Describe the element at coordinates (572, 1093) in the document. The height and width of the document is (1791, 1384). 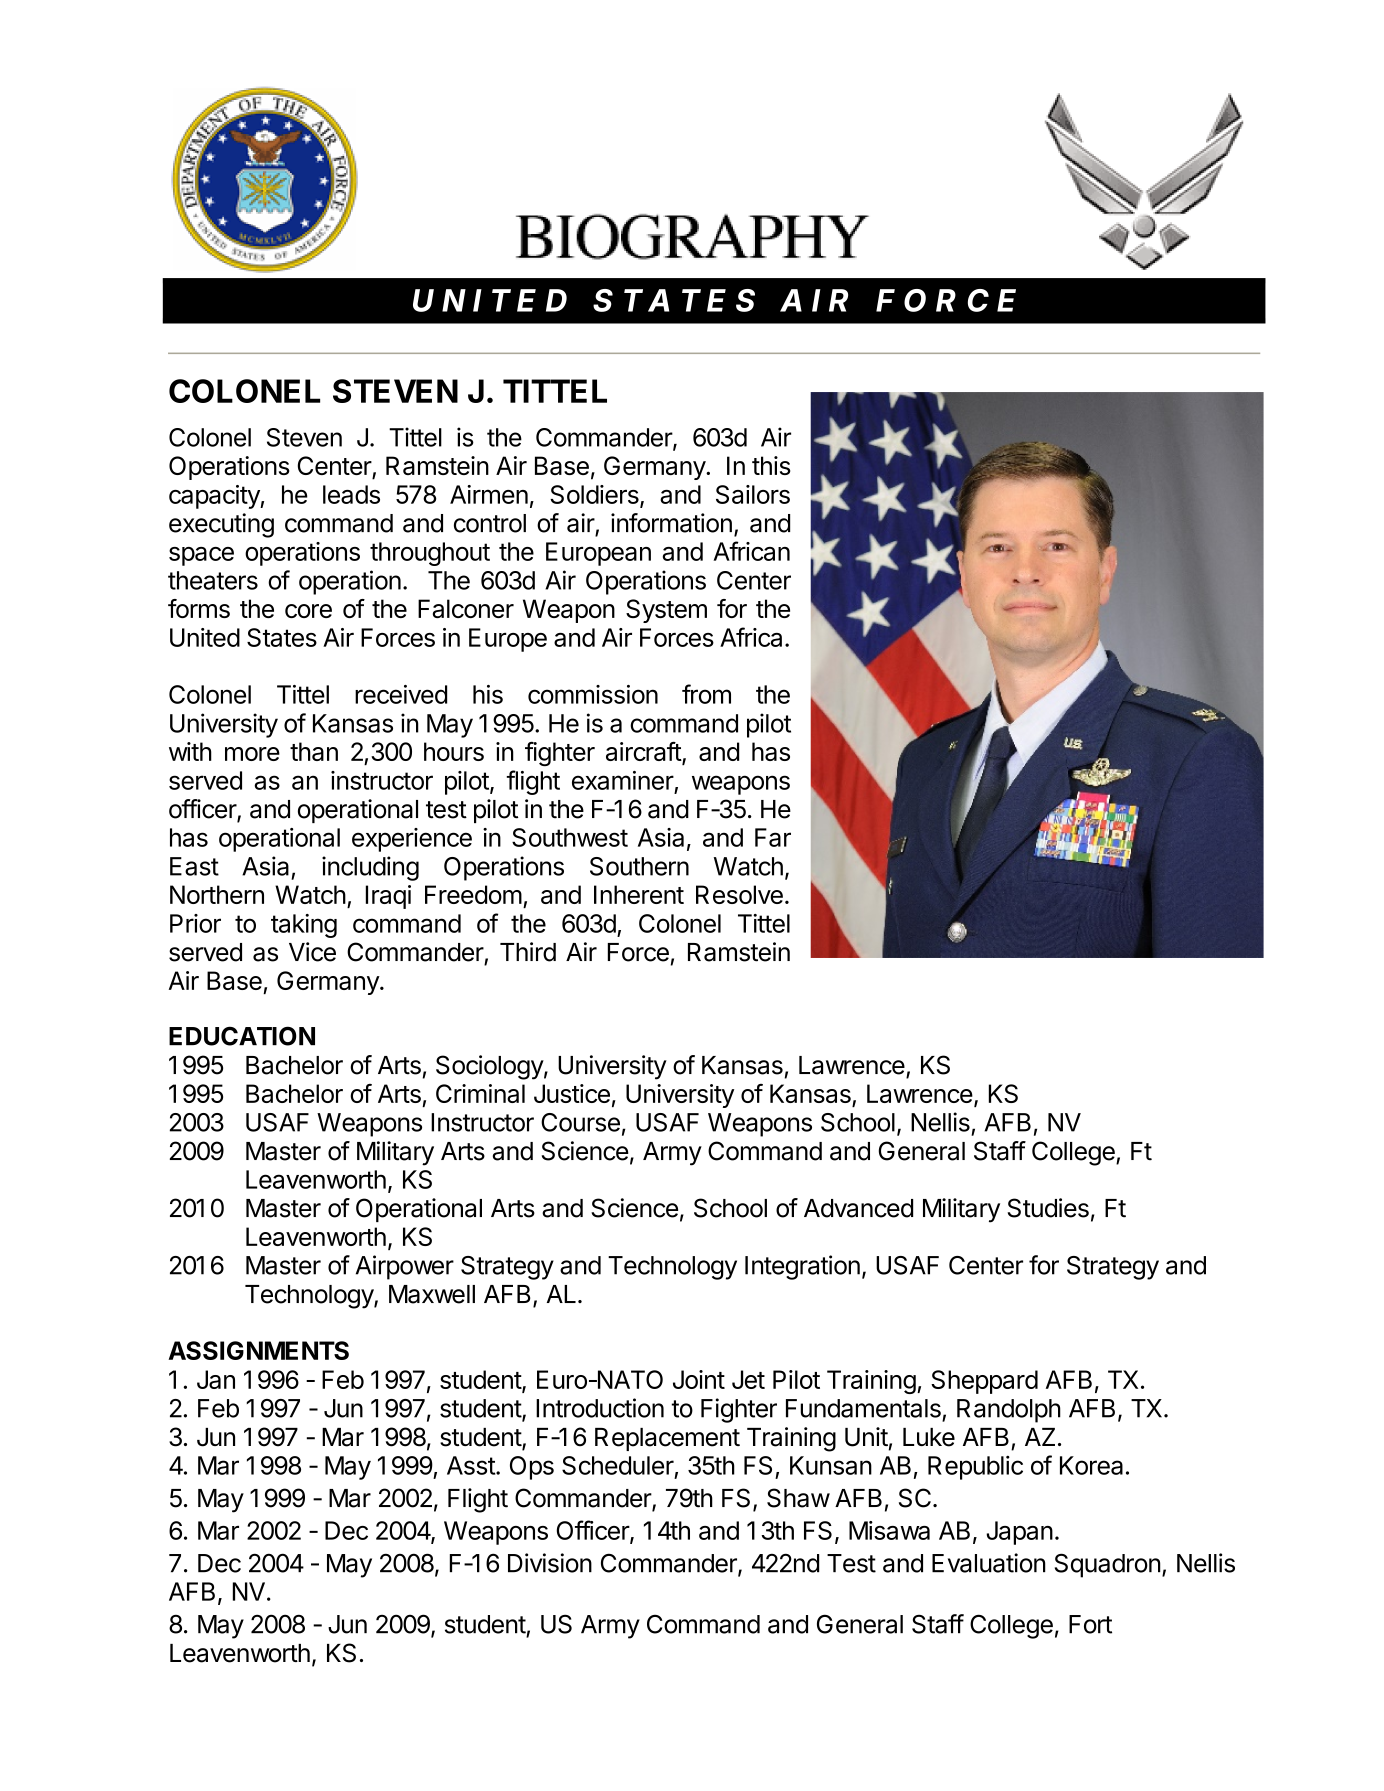
I see `Justice` at that location.
